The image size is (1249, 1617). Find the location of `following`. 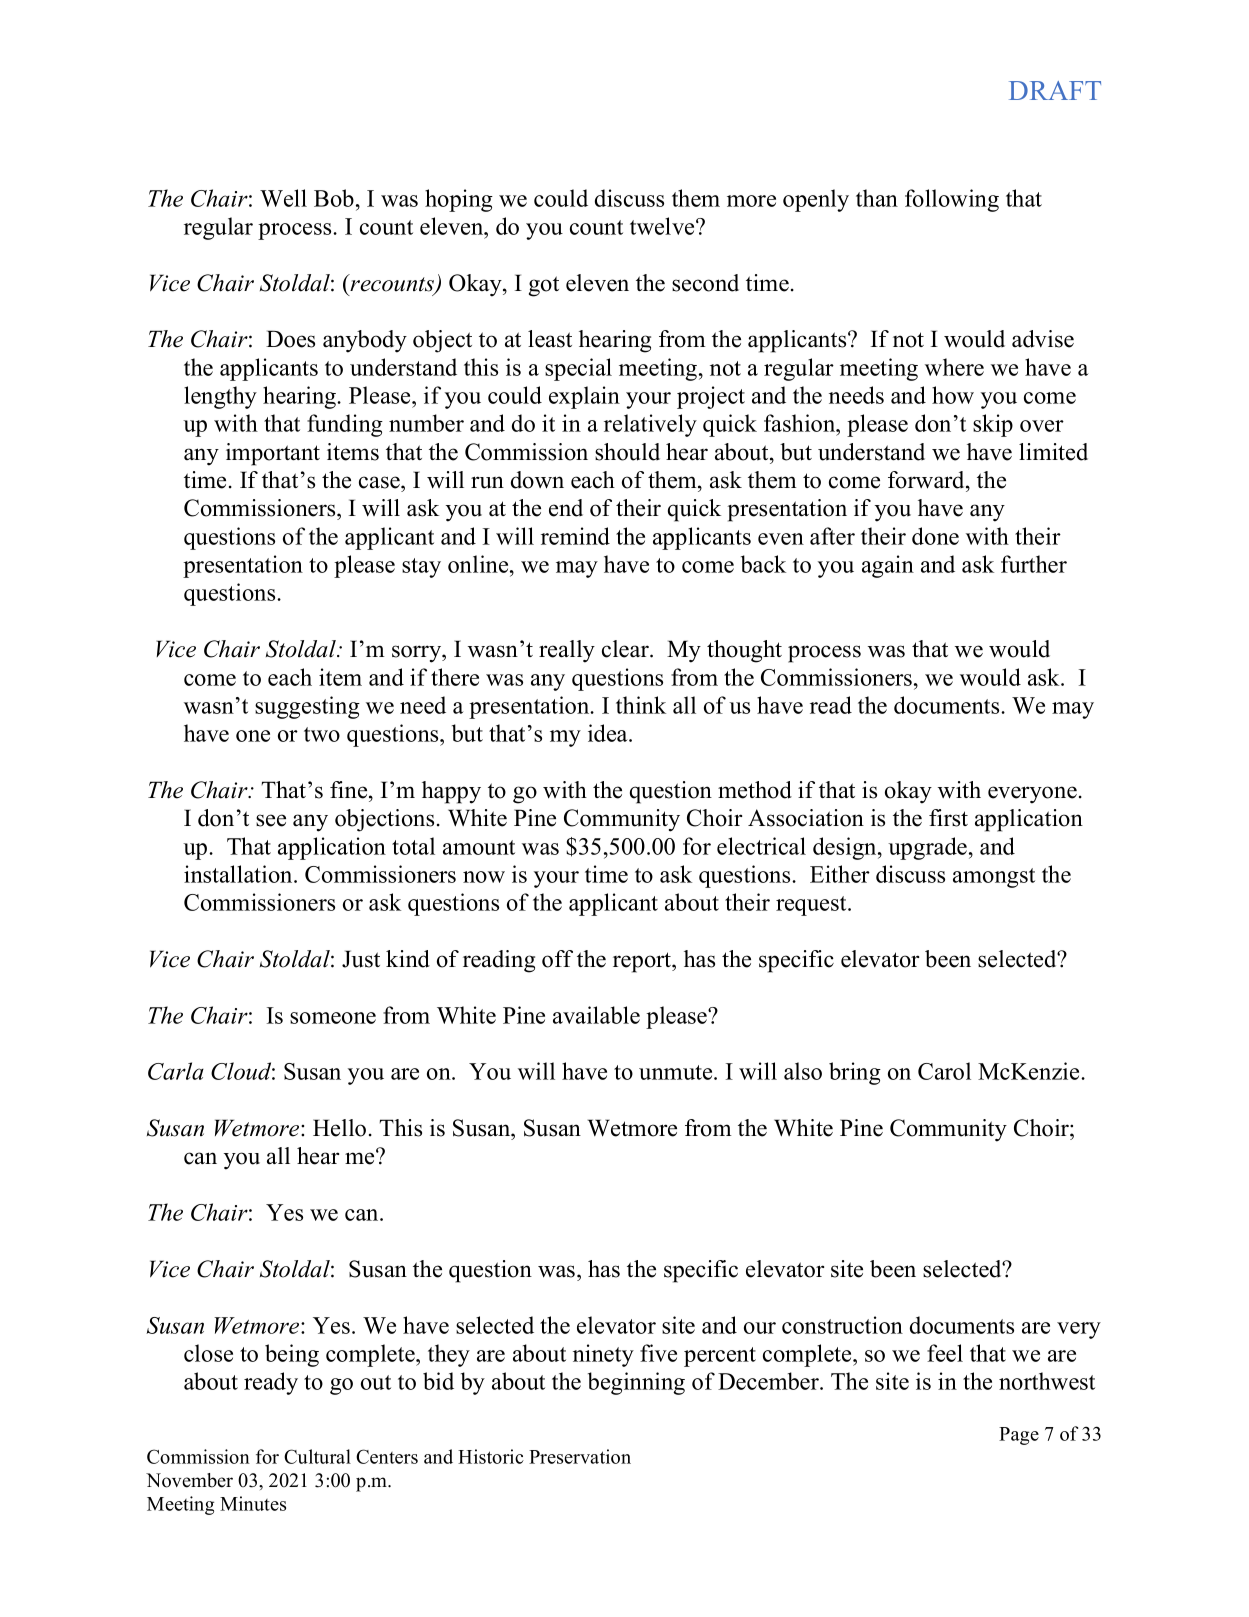

following is located at coordinates (952, 200).
